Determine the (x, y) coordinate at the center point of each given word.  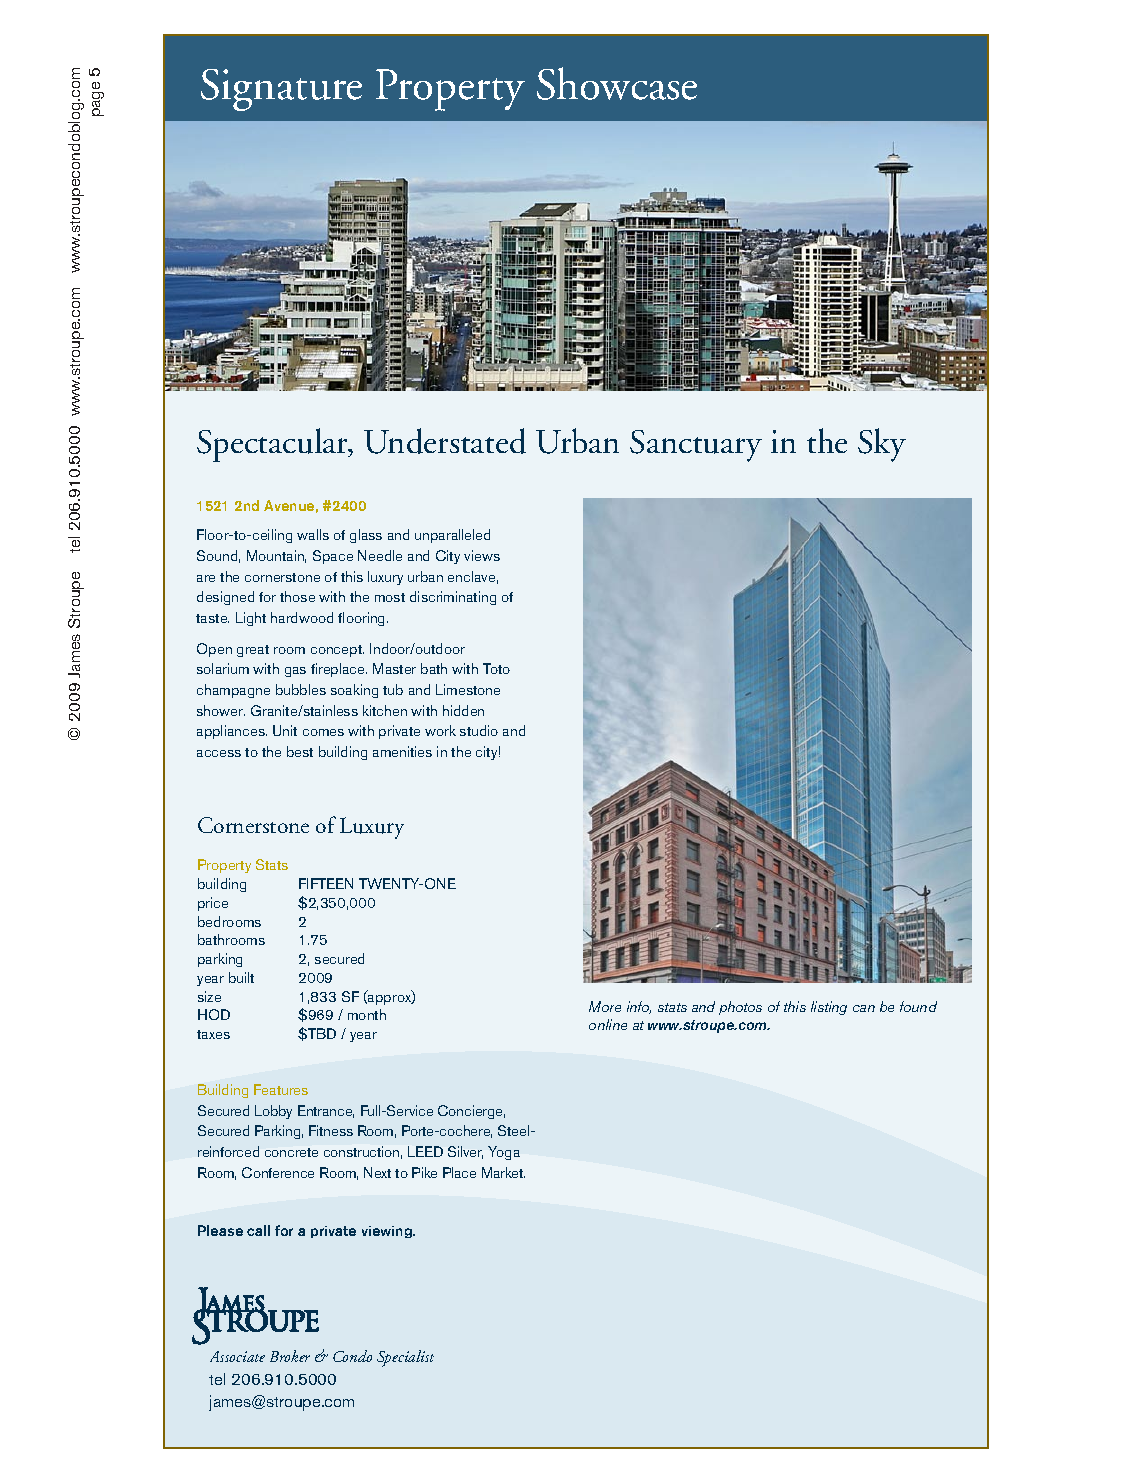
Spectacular (274, 445)
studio (479, 730)
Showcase (617, 83)
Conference (278, 1172)
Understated (445, 441)
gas (295, 672)
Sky (882, 445)
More (605, 1006)
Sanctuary (696, 446)
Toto (496, 668)
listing (829, 1008)
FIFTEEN (326, 883)
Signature (281, 90)
